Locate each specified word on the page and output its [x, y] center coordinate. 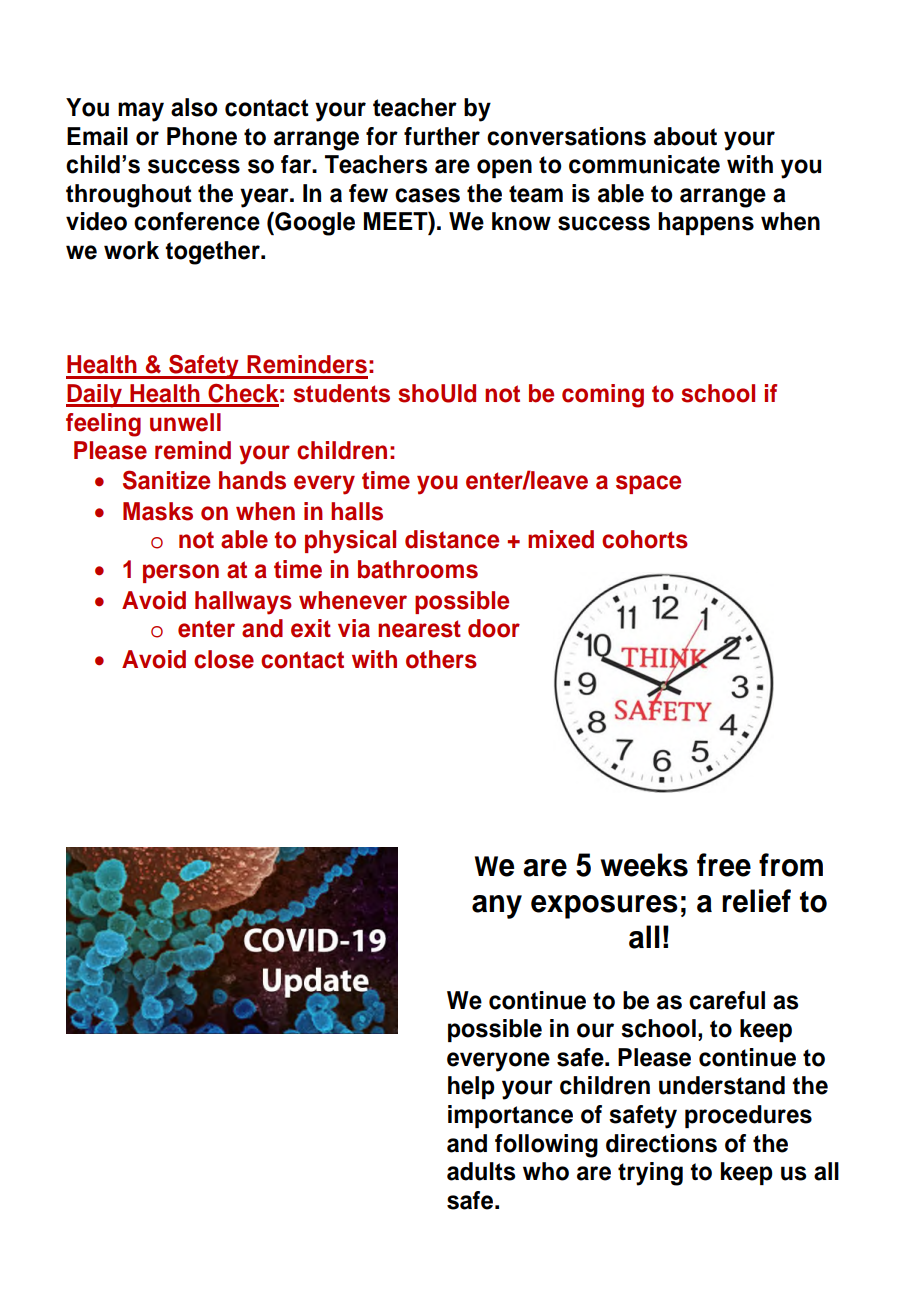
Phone [202, 136]
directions [661, 1143]
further [442, 136]
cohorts [645, 539]
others [441, 659]
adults [481, 1171]
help [471, 1087]
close [224, 659]
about [685, 136]
